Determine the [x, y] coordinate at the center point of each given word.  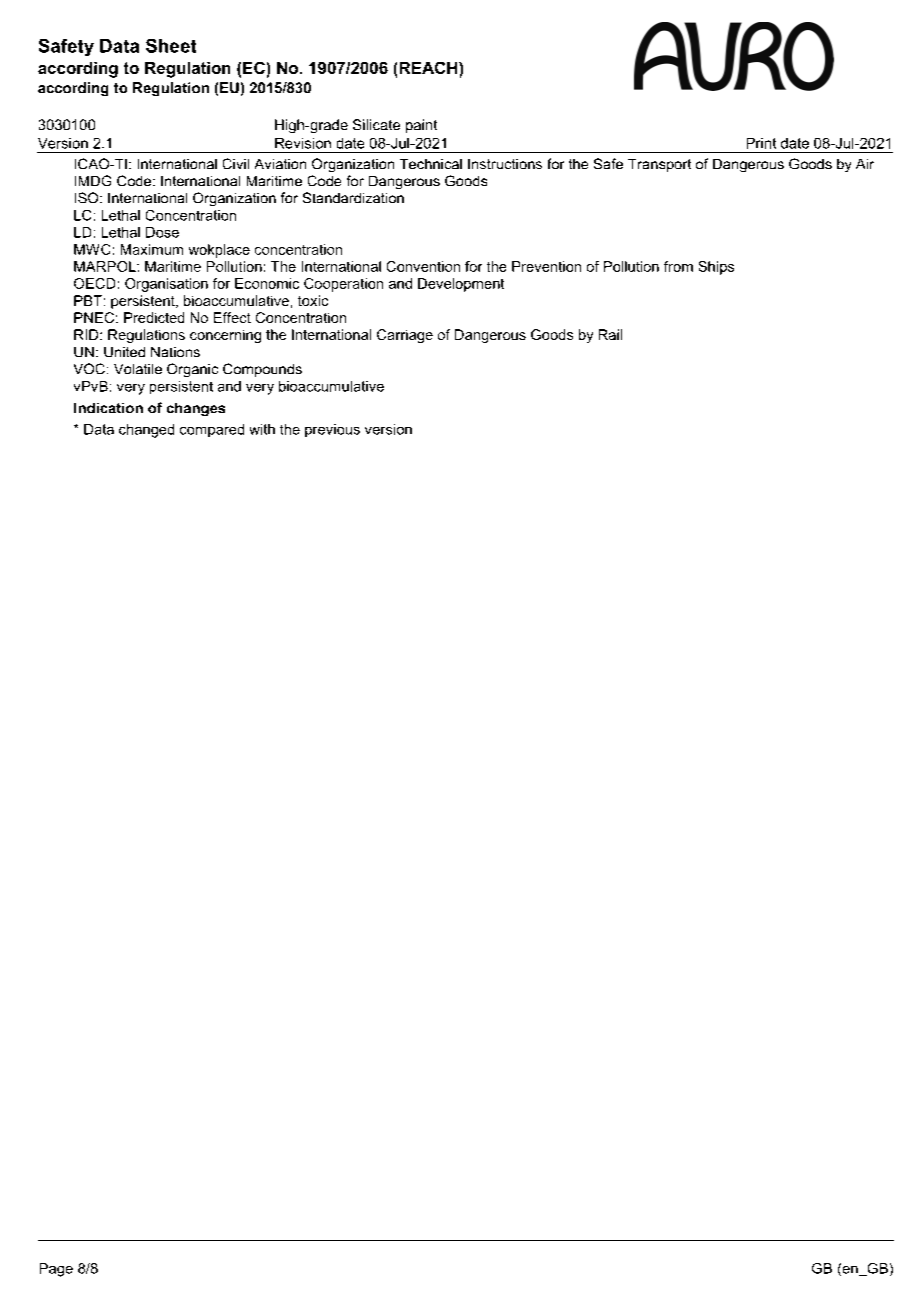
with [262, 429]
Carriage [405, 336]
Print [761, 145]
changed [146, 431]
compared [212, 426]
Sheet [171, 46]
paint [421, 126]
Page [56, 1270]
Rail [610, 334]
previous [332, 430]
